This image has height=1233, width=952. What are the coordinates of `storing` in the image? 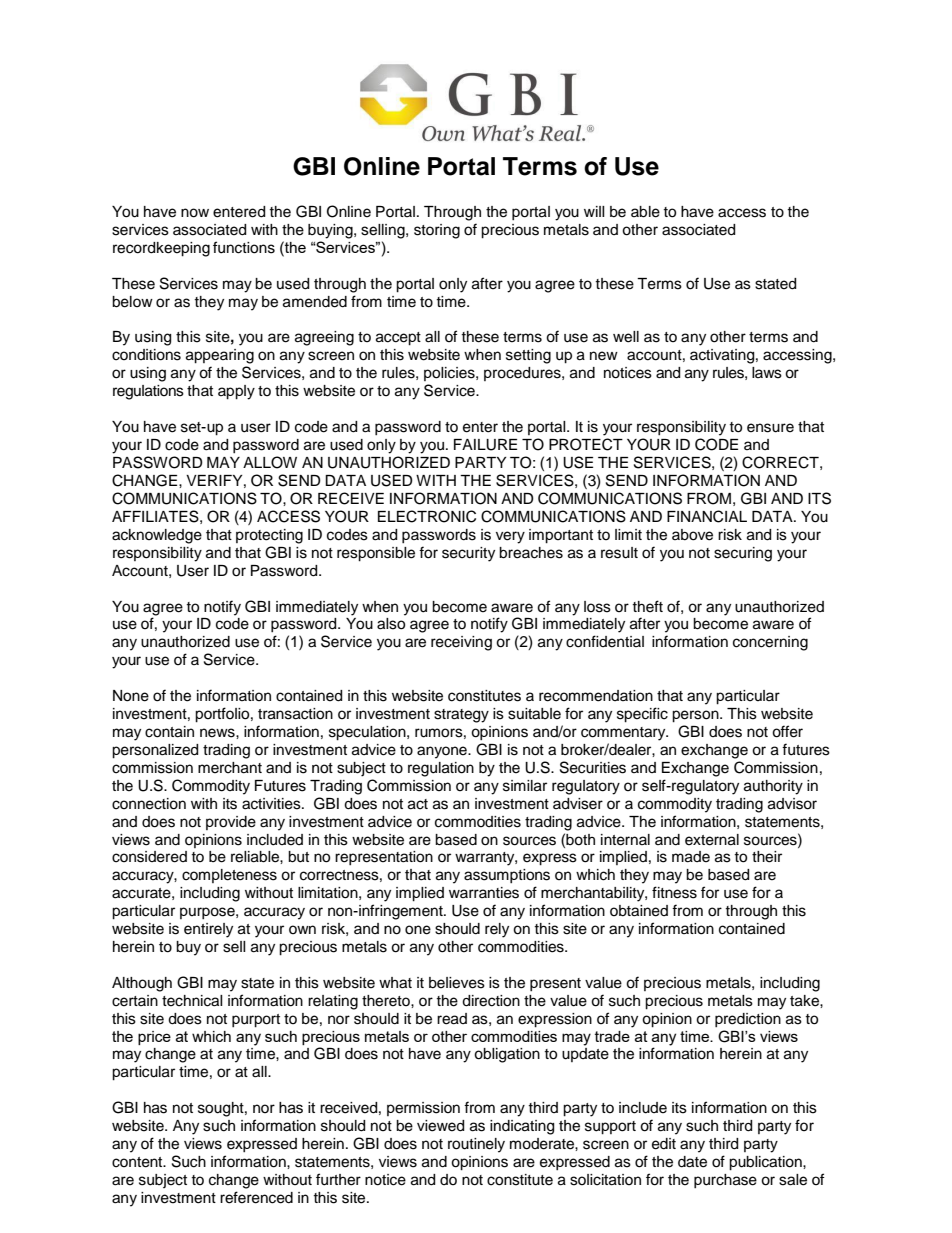 It's located at (437, 231).
